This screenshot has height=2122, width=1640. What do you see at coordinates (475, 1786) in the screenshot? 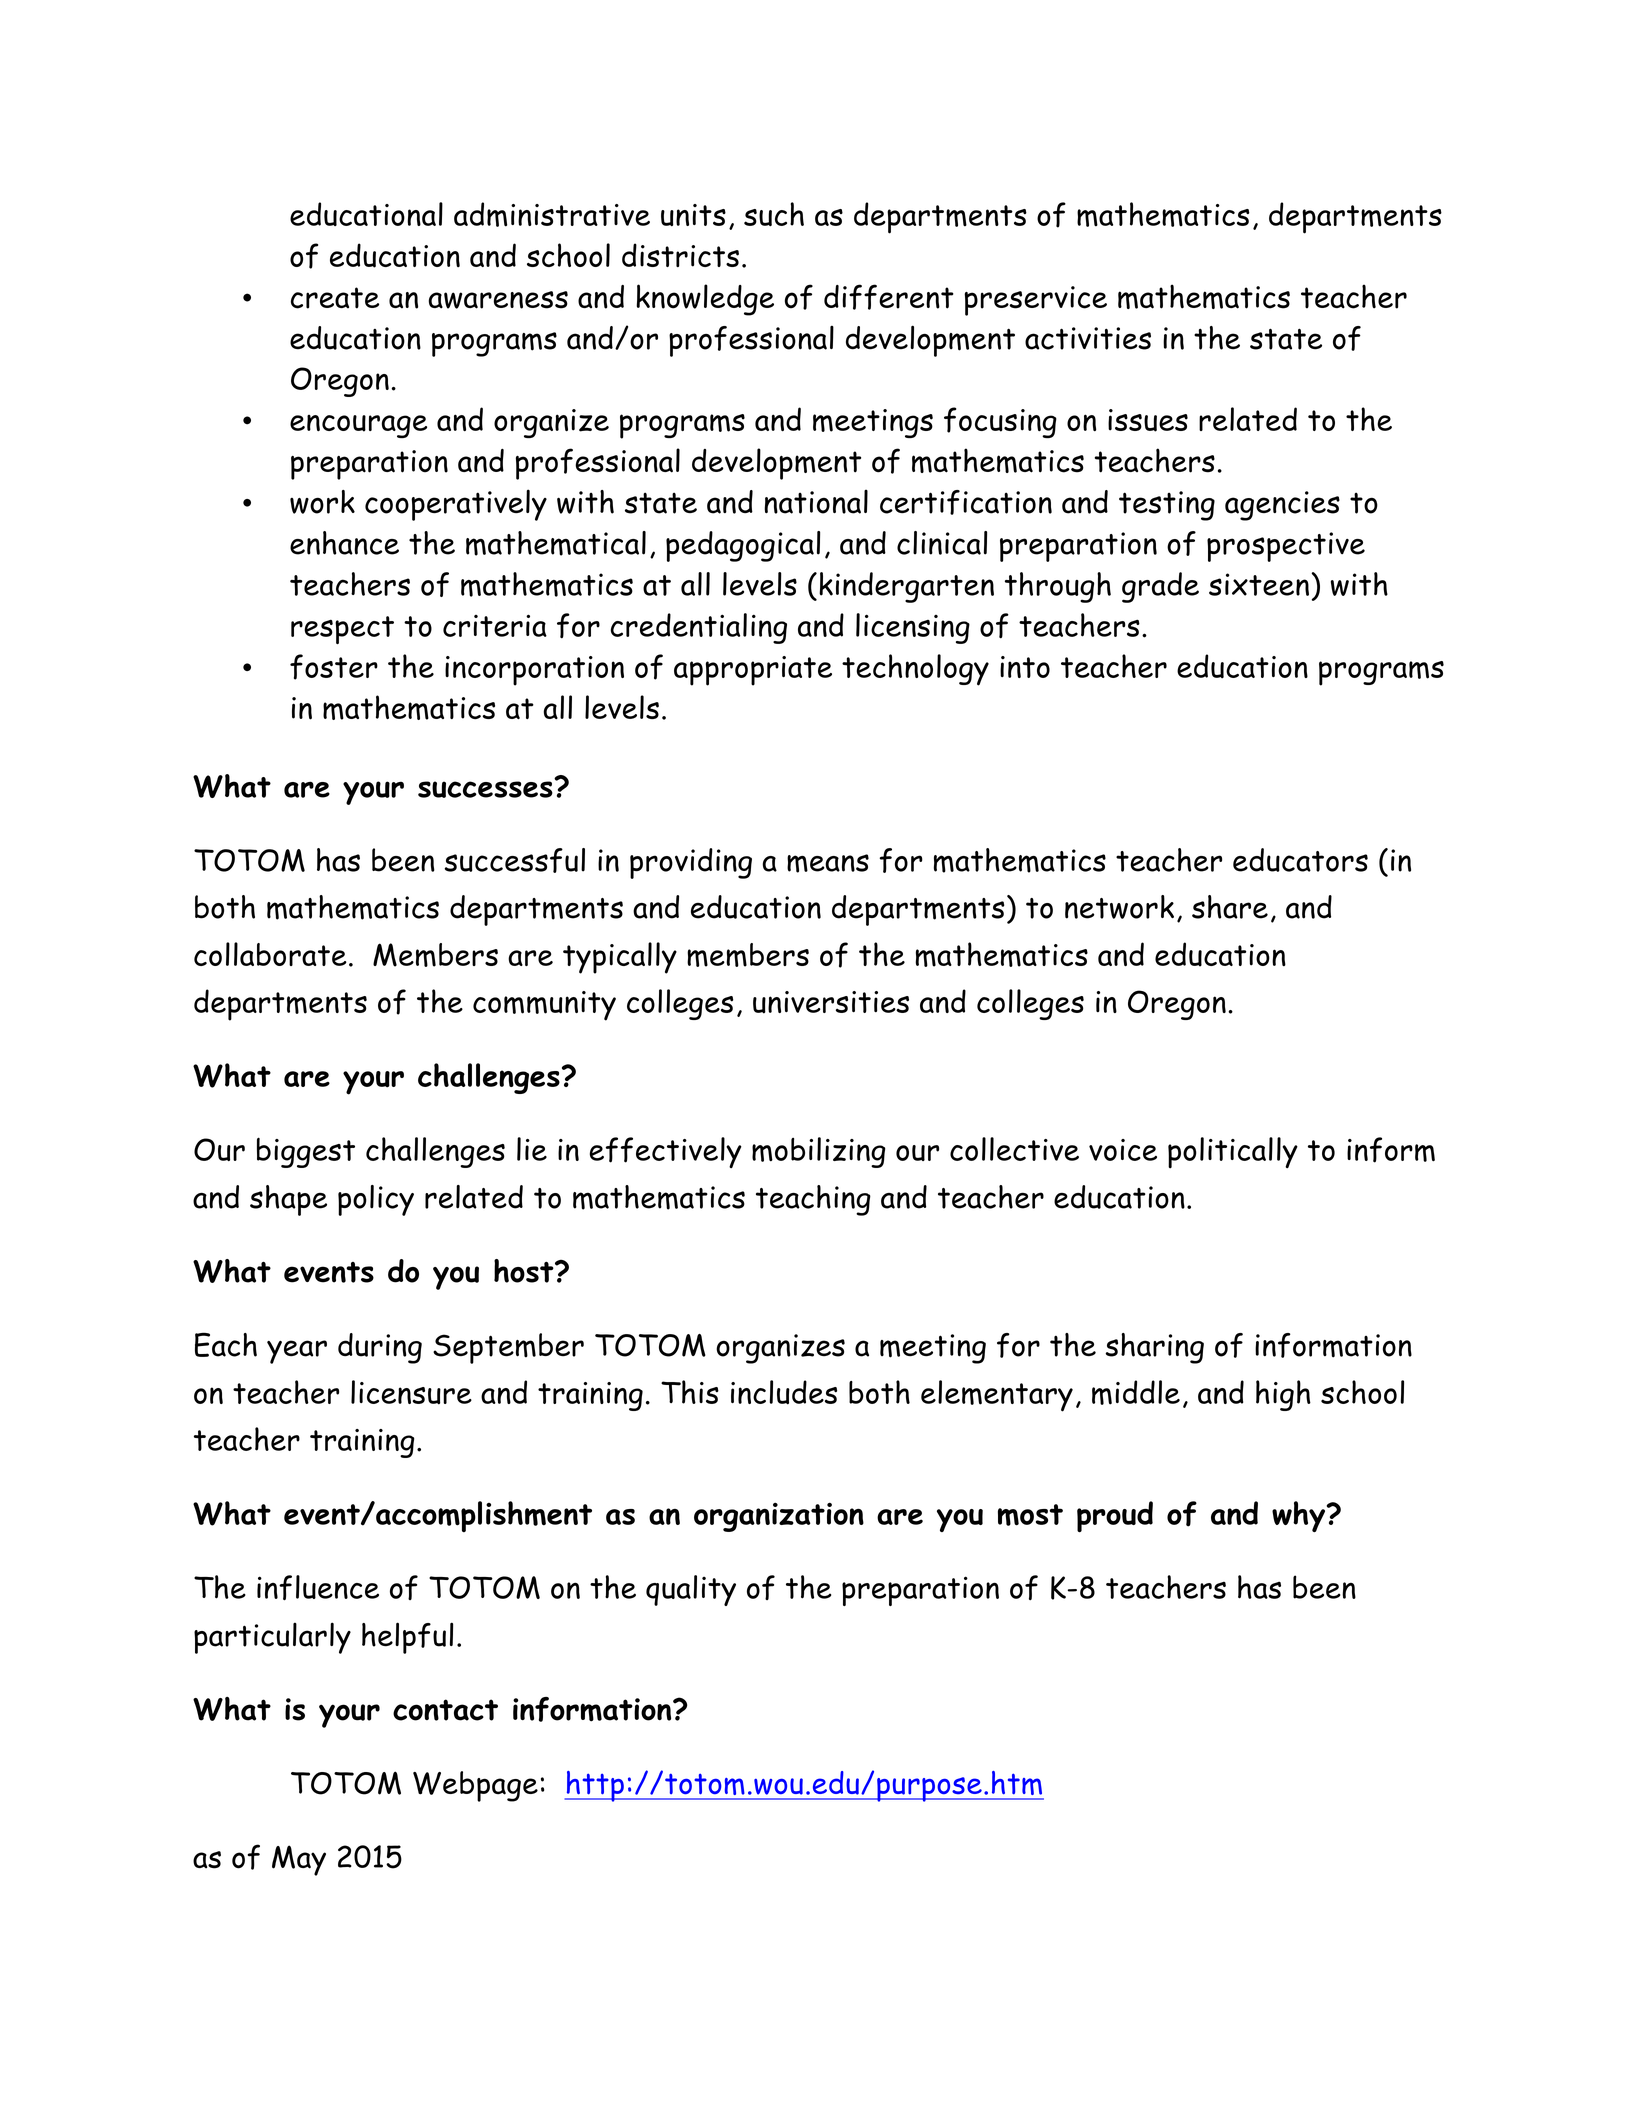
I see `Webpage` at bounding box center [475, 1786].
